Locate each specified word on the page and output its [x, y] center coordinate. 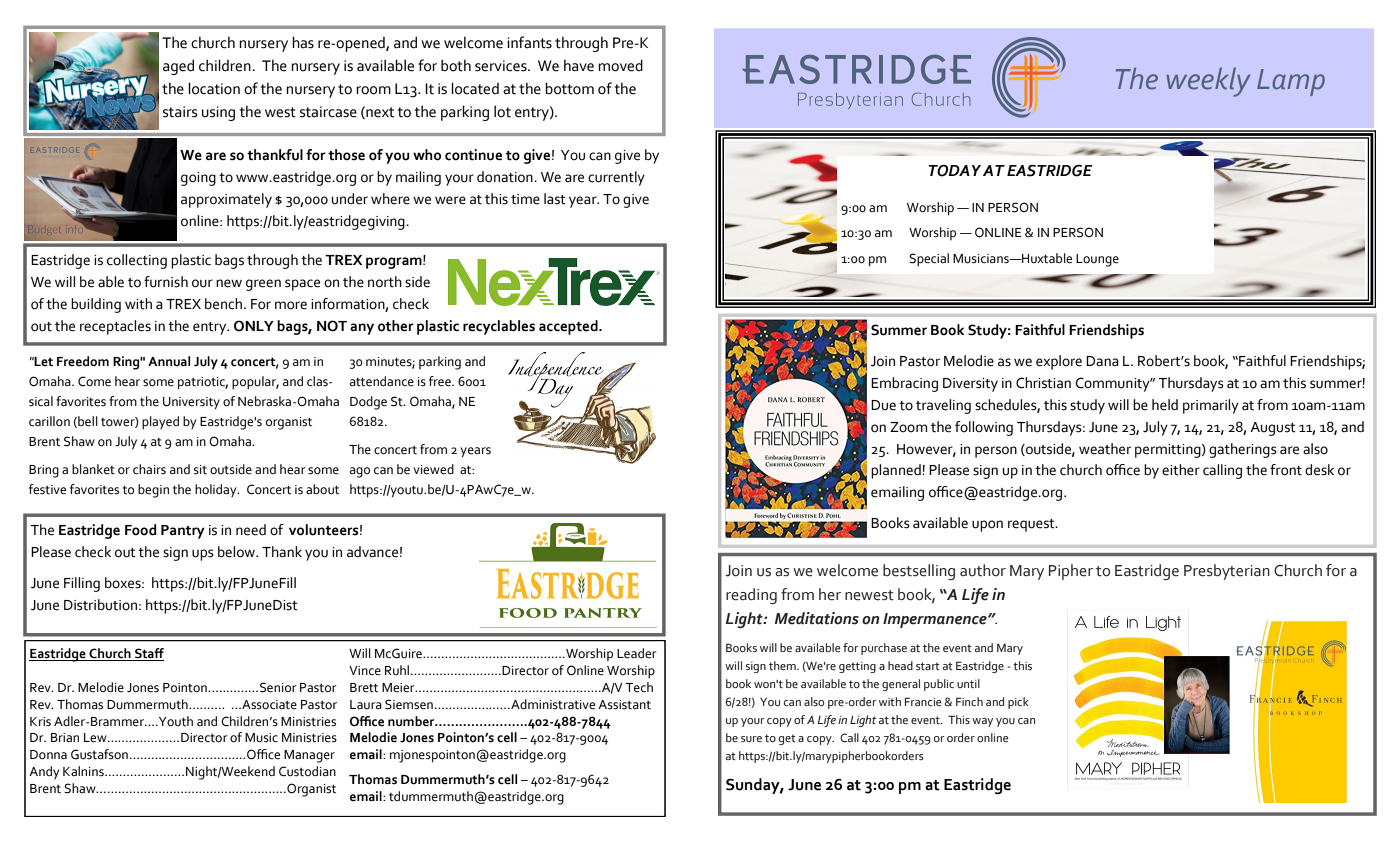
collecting [137, 261]
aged [178, 67]
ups [203, 555]
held [1165, 405]
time [525, 199]
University [191, 403]
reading [751, 596]
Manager [309, 756]
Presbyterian [1227, 572]
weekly [1208, 82]
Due [883, 405]
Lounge [1097, 260]
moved [620, 65]
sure [751, 739]
